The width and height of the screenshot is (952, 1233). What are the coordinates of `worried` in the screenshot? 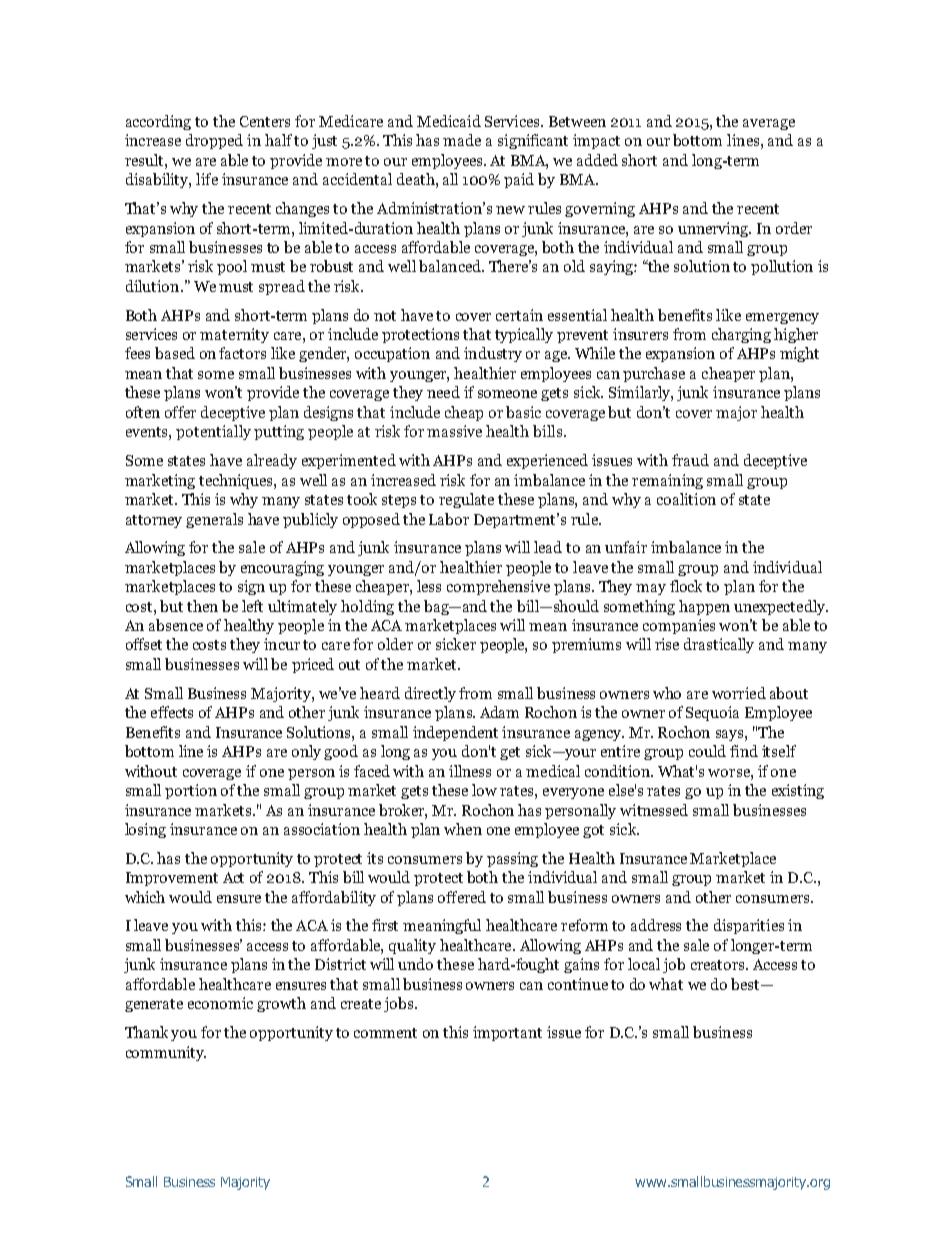 It's located at (739, 693).
